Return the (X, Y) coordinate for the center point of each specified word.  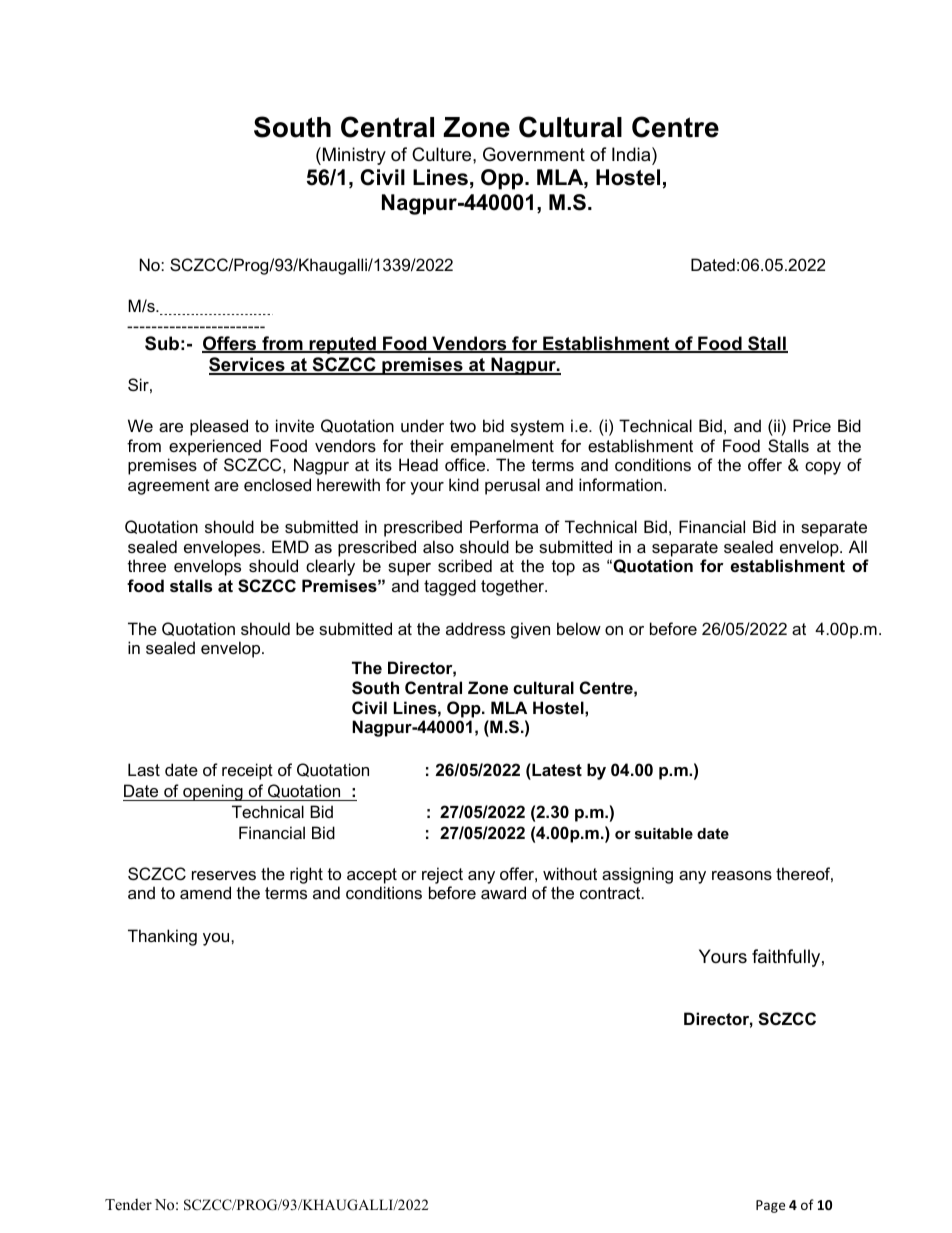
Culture (443, 154)
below (579, 628)
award (503, 892)
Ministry (354, 156)
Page (770, 1206)
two (463, 426)
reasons (742, 875)
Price (812, 425)
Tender (128, 1204)
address (475, 628)
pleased (219, 427)
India (632, 154)
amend (205, 892)
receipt (247, 771)
